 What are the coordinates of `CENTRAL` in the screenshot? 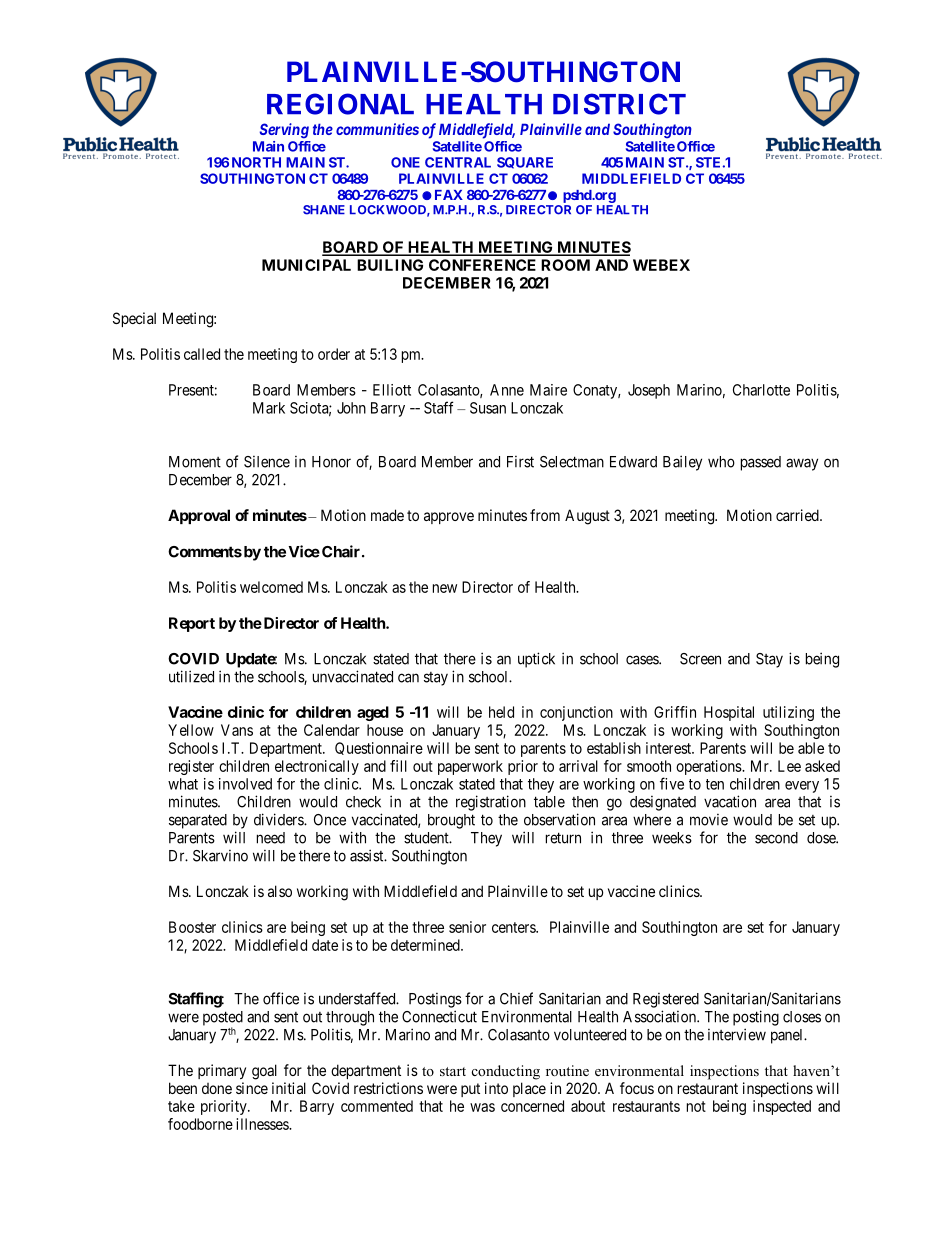 It's located at (458, 162).
